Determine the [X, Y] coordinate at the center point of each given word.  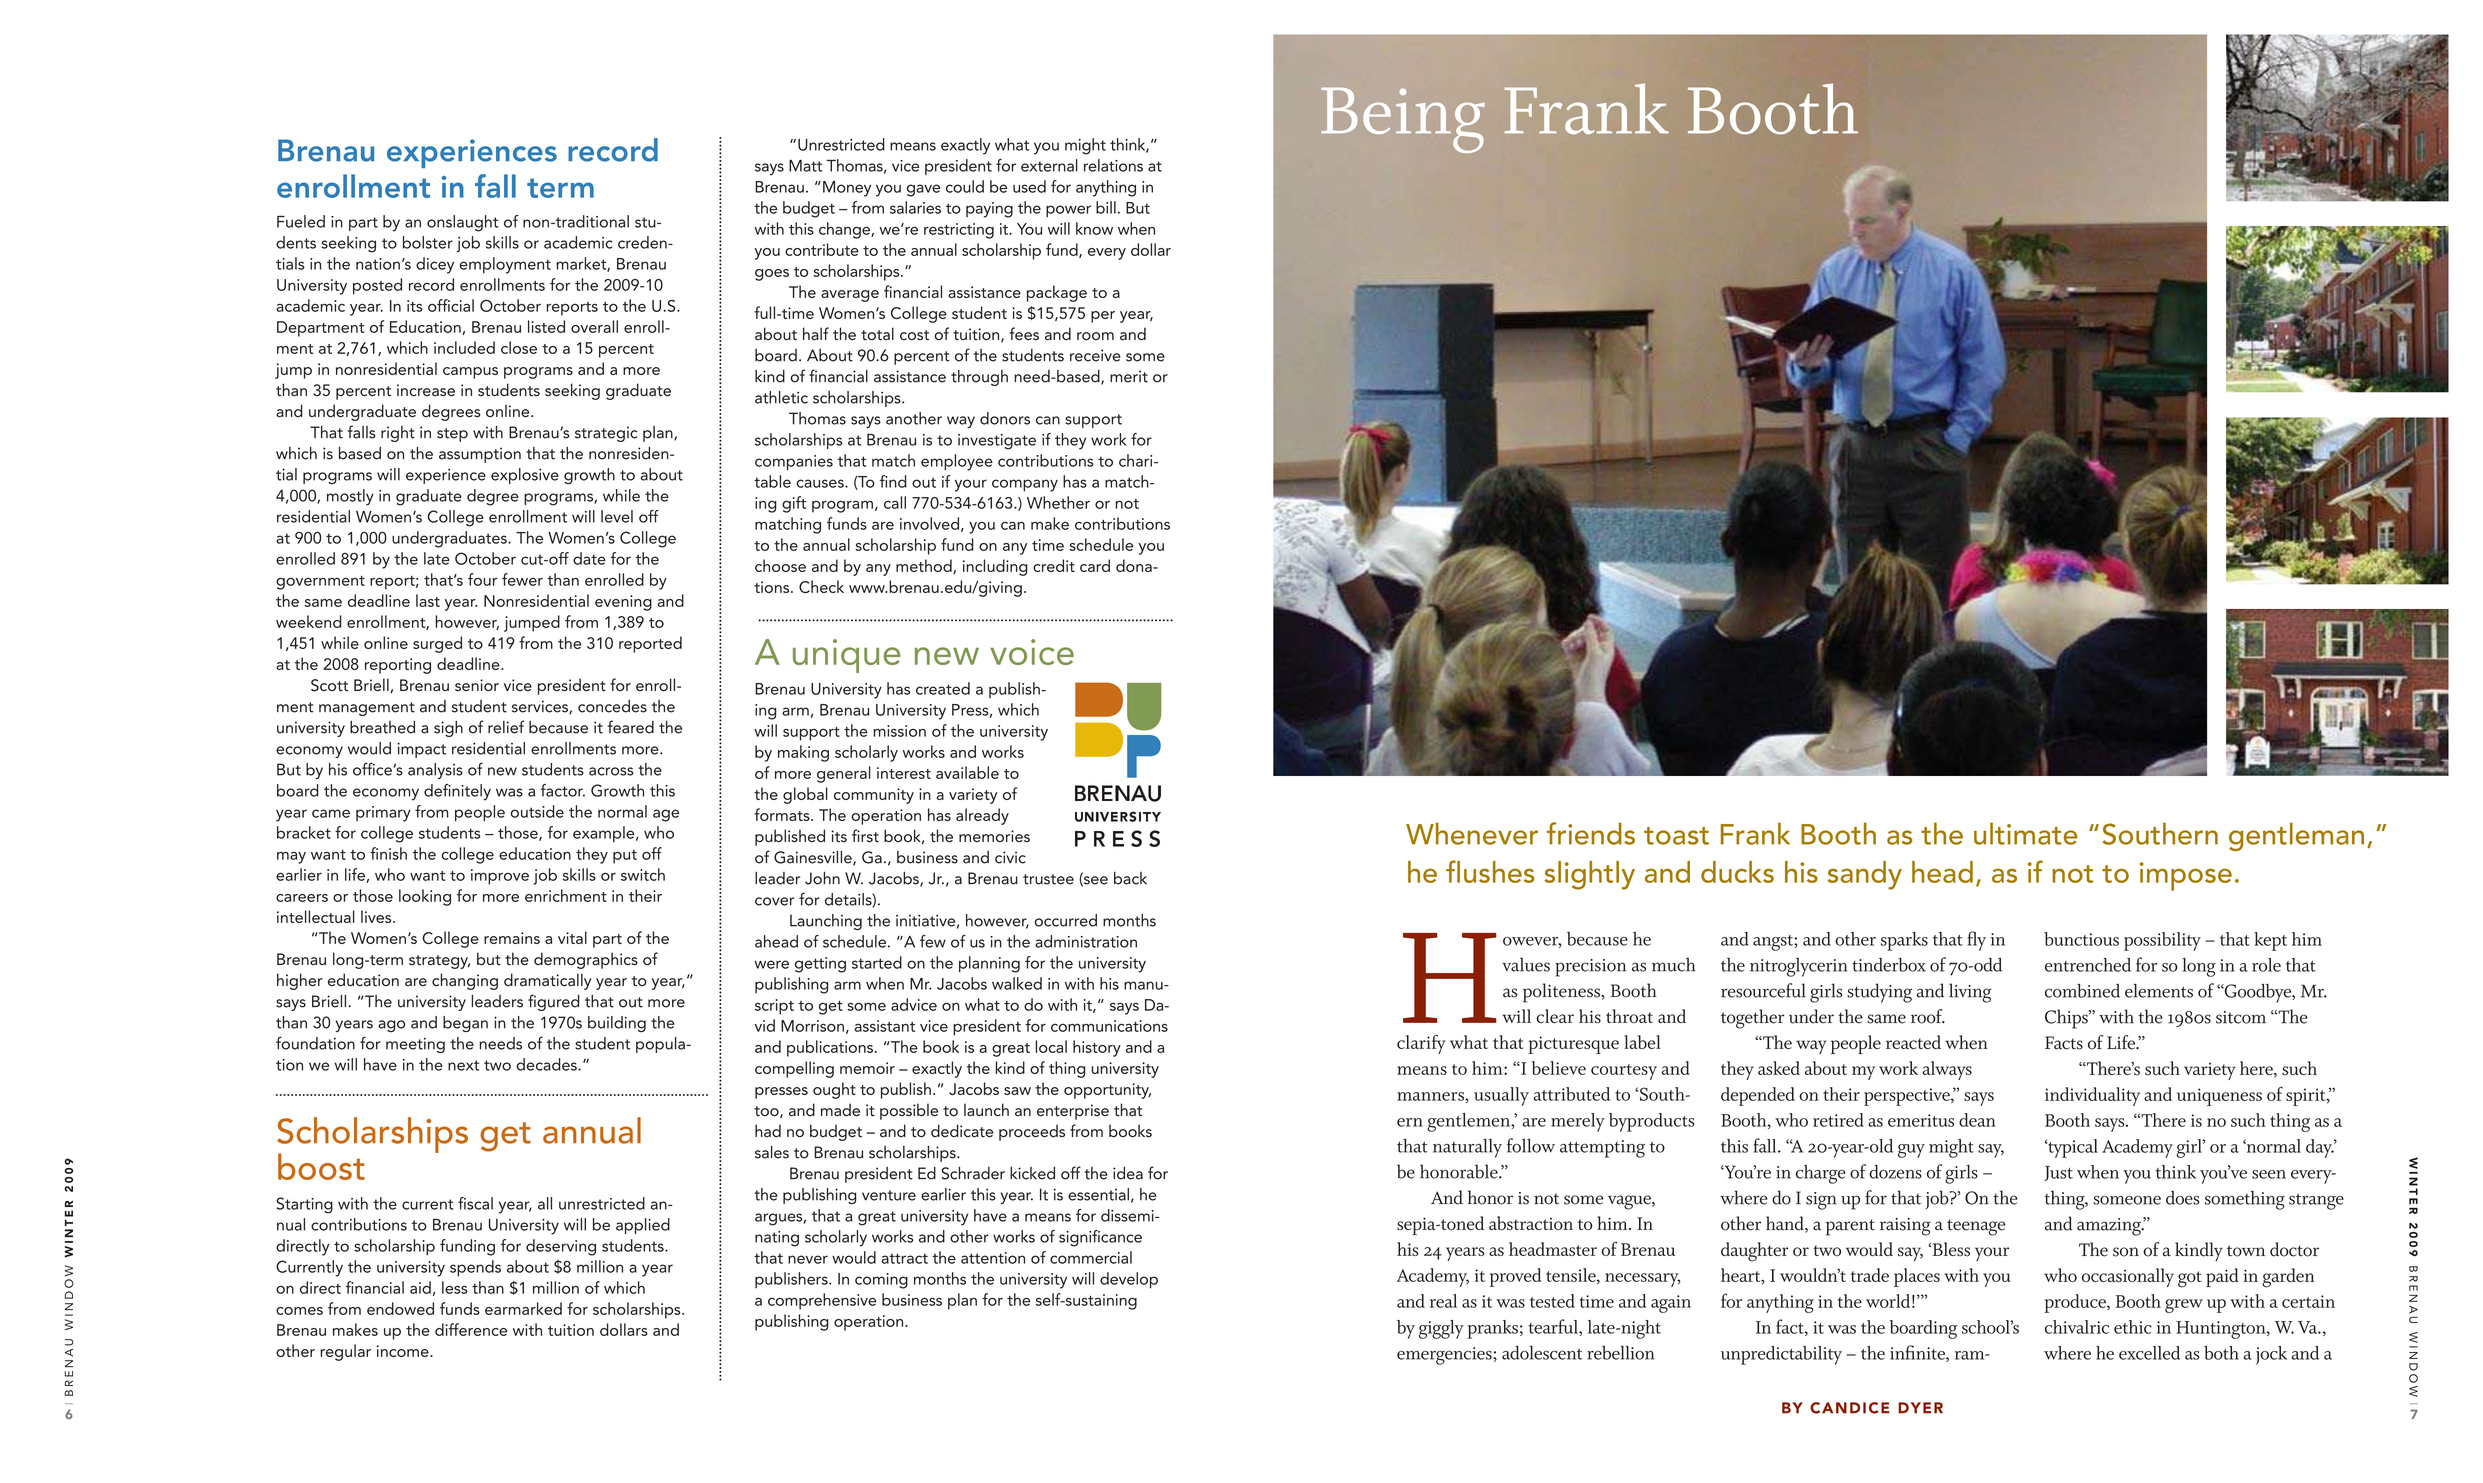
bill [1106, 207]
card [1095, 565]
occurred [1065, 920]
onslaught [463, 223]
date [589, 558]
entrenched [2088, 965]
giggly [1441, 1329]
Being [1403, 120]
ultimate [2026, 833]
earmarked [523, 1308]
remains [512, 938]
